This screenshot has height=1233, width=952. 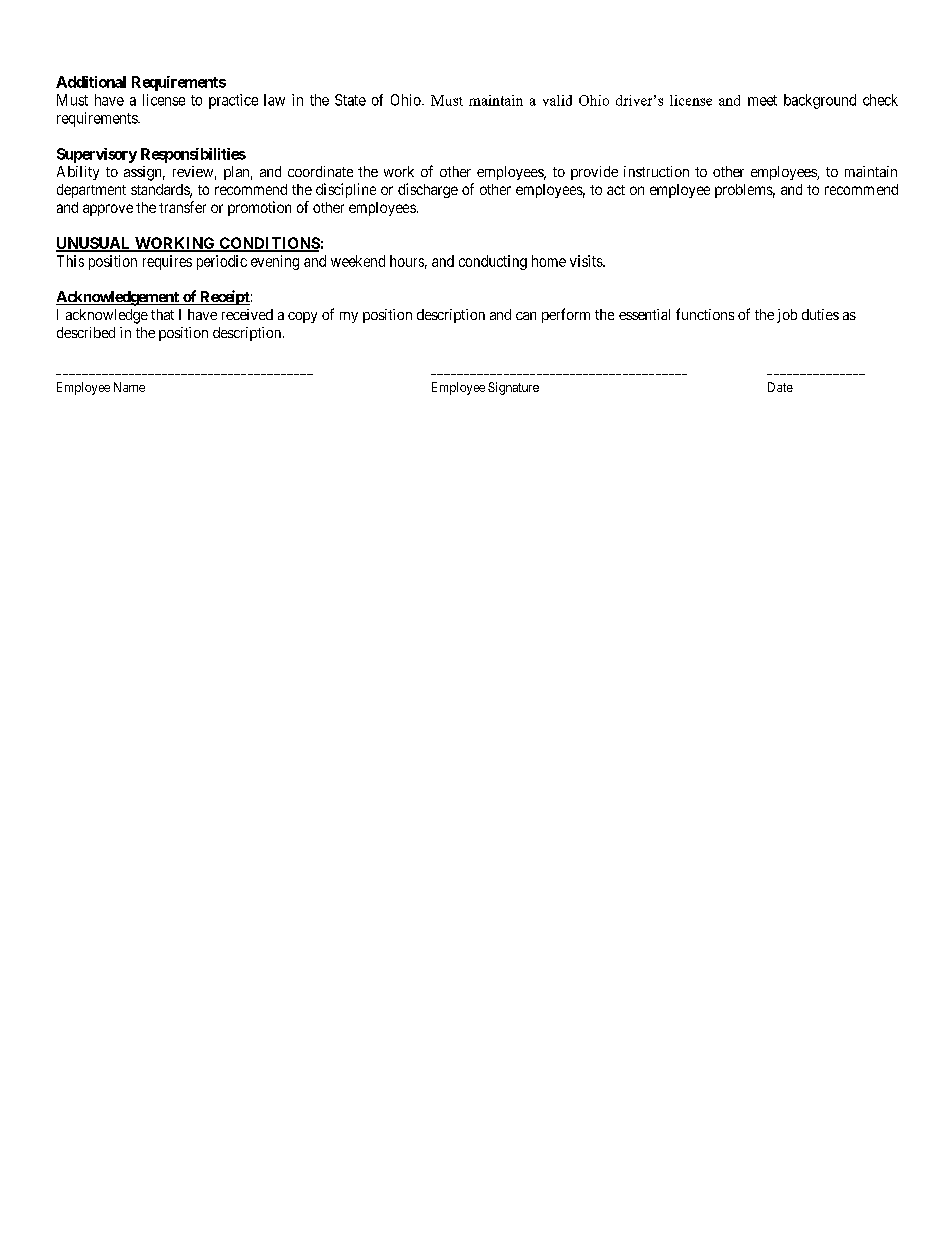 I want to click on Signature, so click(x=513, y=388).
